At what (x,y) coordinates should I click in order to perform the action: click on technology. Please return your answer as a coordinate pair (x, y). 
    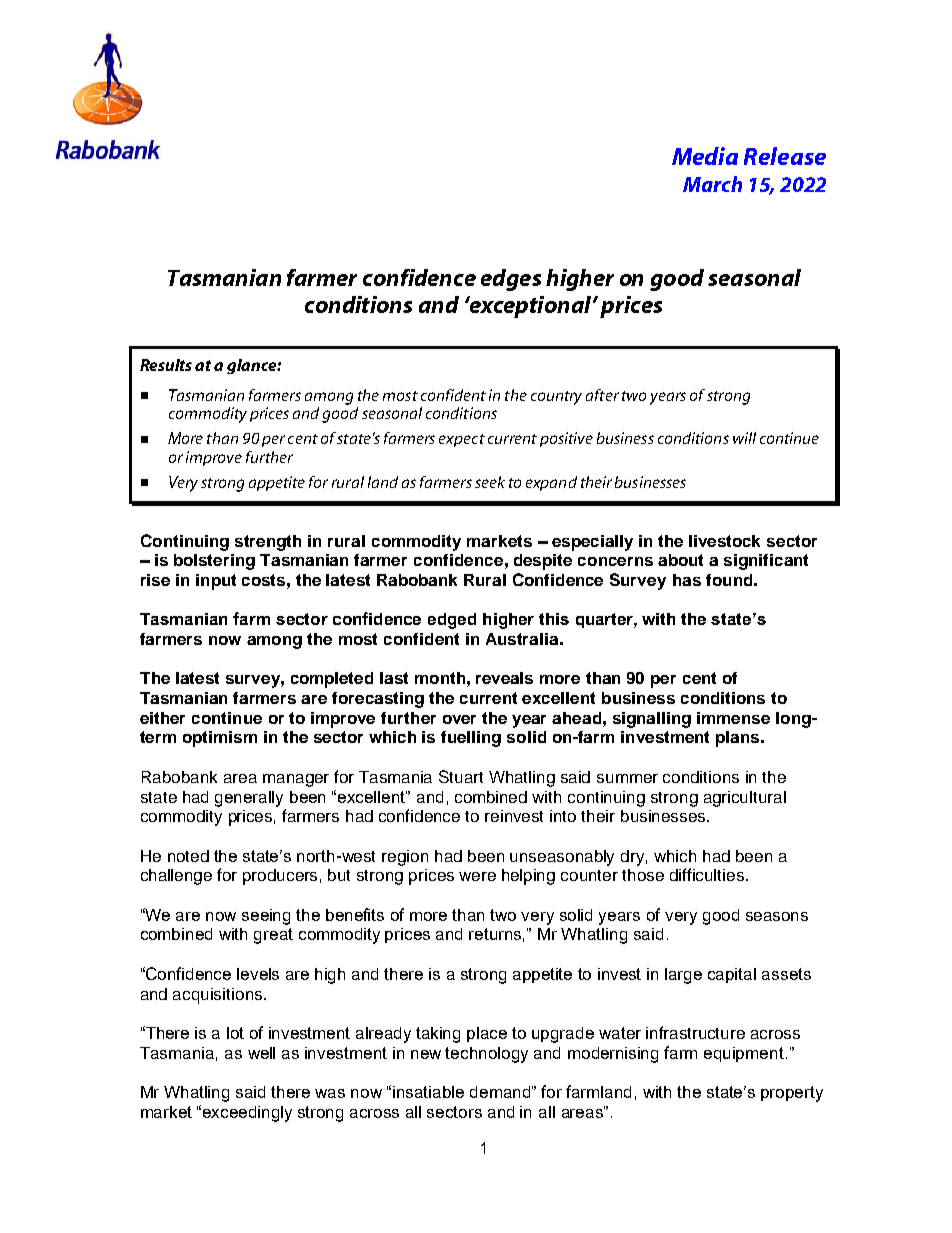
    Looking at the image, I should click on (486, 1055).
